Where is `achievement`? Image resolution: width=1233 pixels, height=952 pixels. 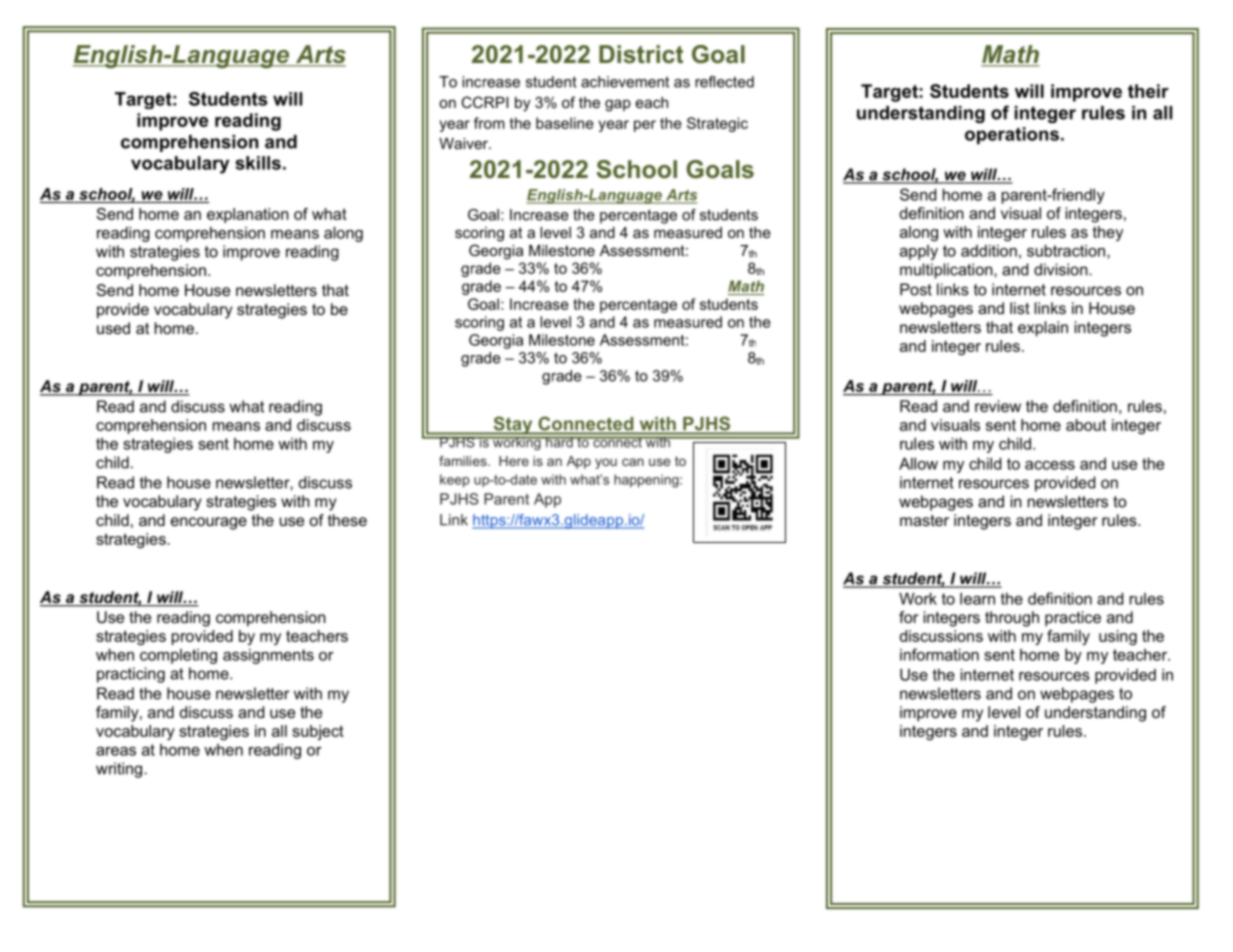 achievement is located at coordinates (625, 82).
